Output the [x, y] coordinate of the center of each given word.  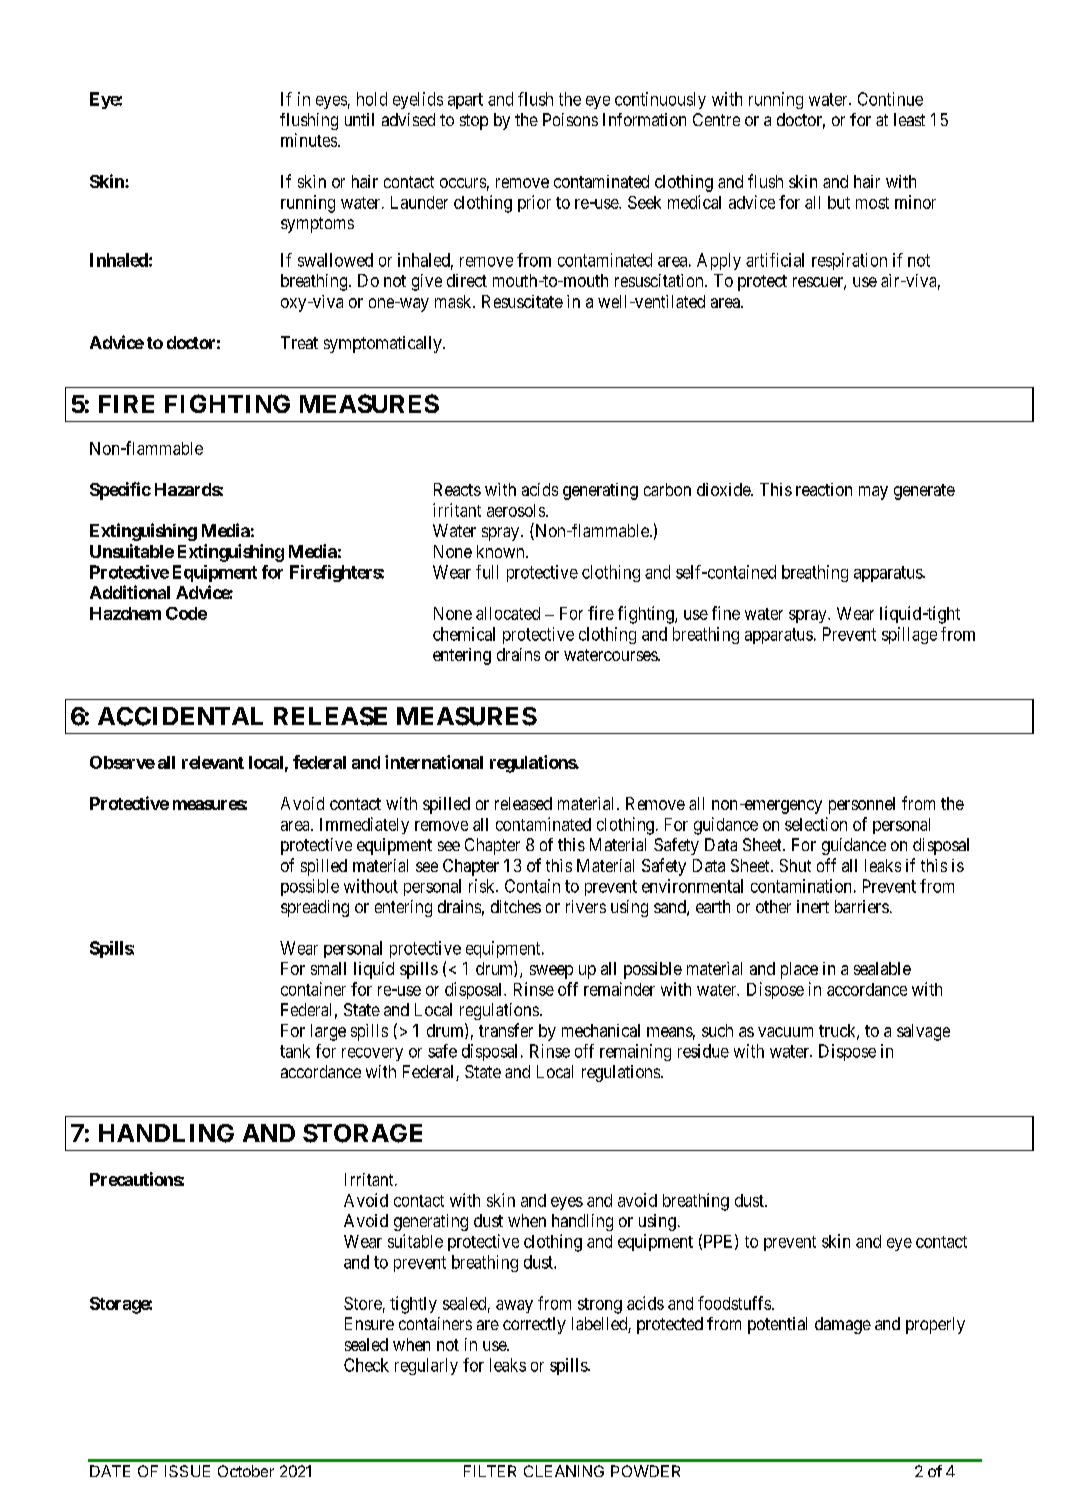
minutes [310, 140]
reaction [824, 489]
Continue [890, 99]
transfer [506, 1030]
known [502, 551]
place [799, 970]
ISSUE [187, 1471]
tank [295, 1051]
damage [843, 1325]
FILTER [490, 1471]
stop [474, 122]
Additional [130, 592]
